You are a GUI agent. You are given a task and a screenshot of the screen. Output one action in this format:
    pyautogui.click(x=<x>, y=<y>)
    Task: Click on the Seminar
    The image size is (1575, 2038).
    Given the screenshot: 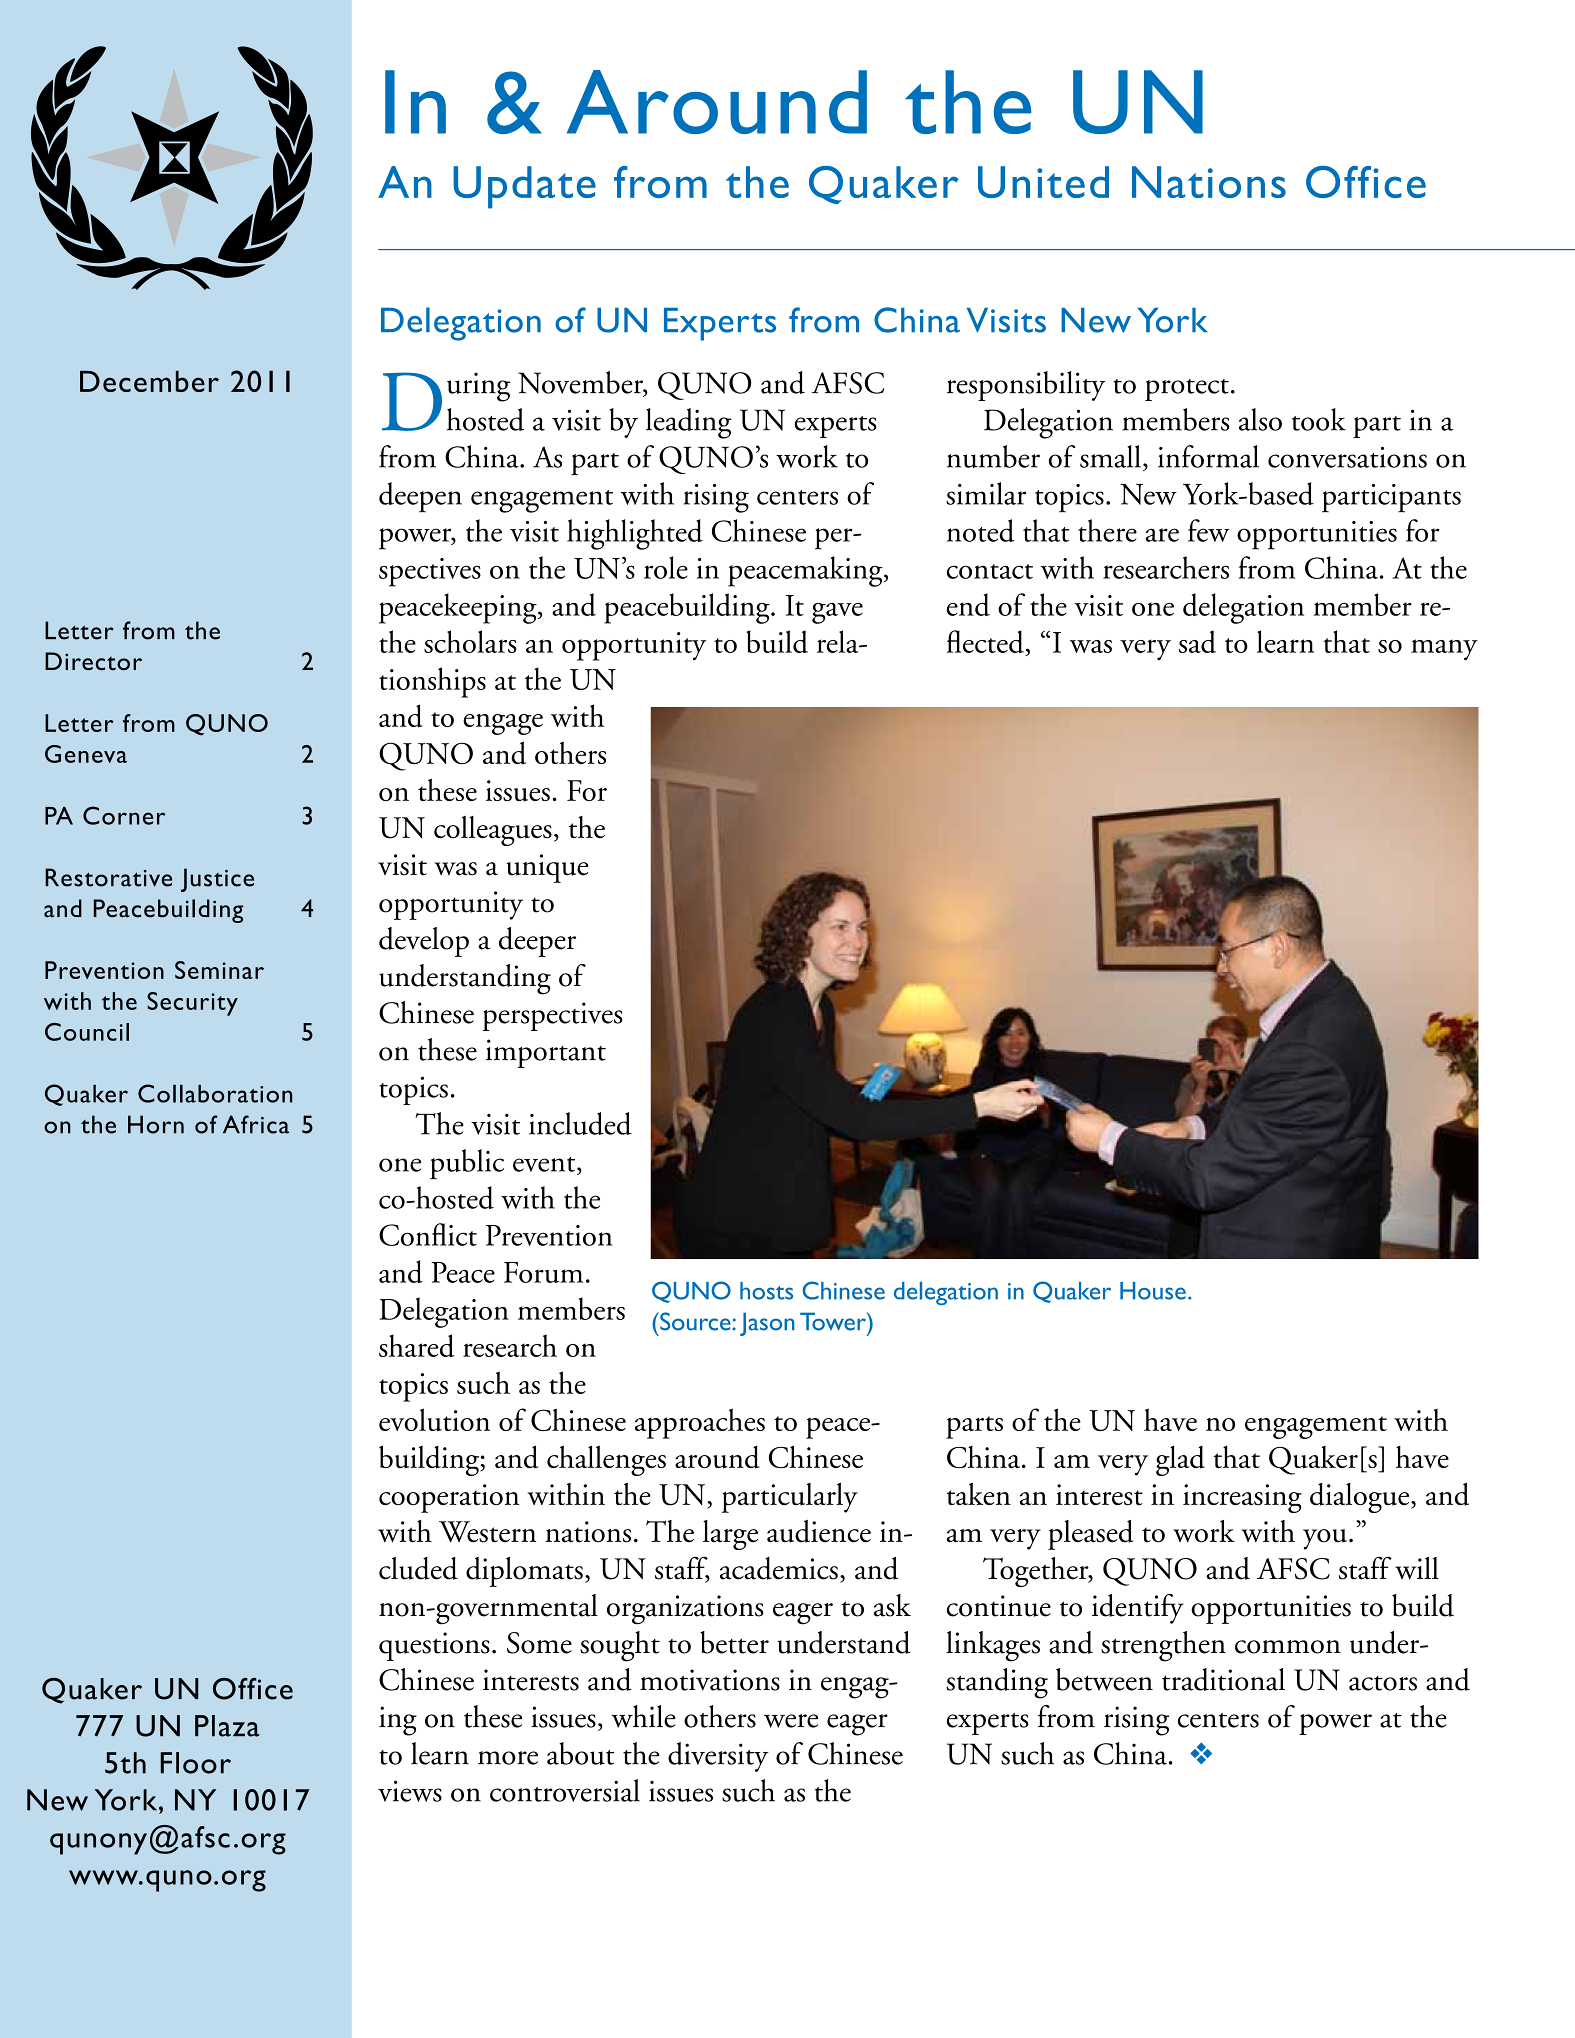 What is the action you would take?
    pyautogui.click(x=219, y=970)
